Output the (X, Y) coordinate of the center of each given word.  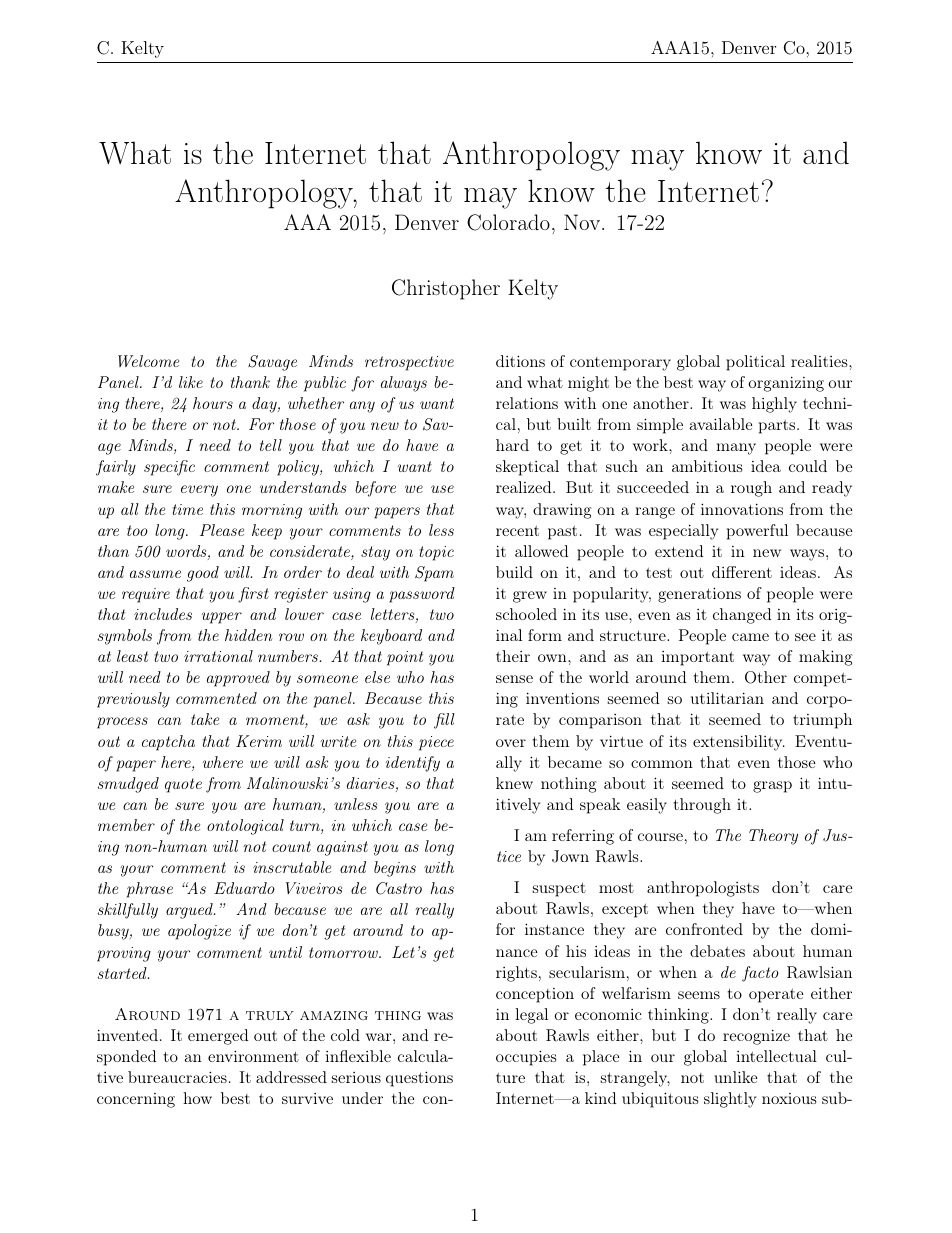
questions (419, 1079)
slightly (730, 1100)
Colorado (508, 222)
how (197, 1098)
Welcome (148, 361)
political (755, 363)
